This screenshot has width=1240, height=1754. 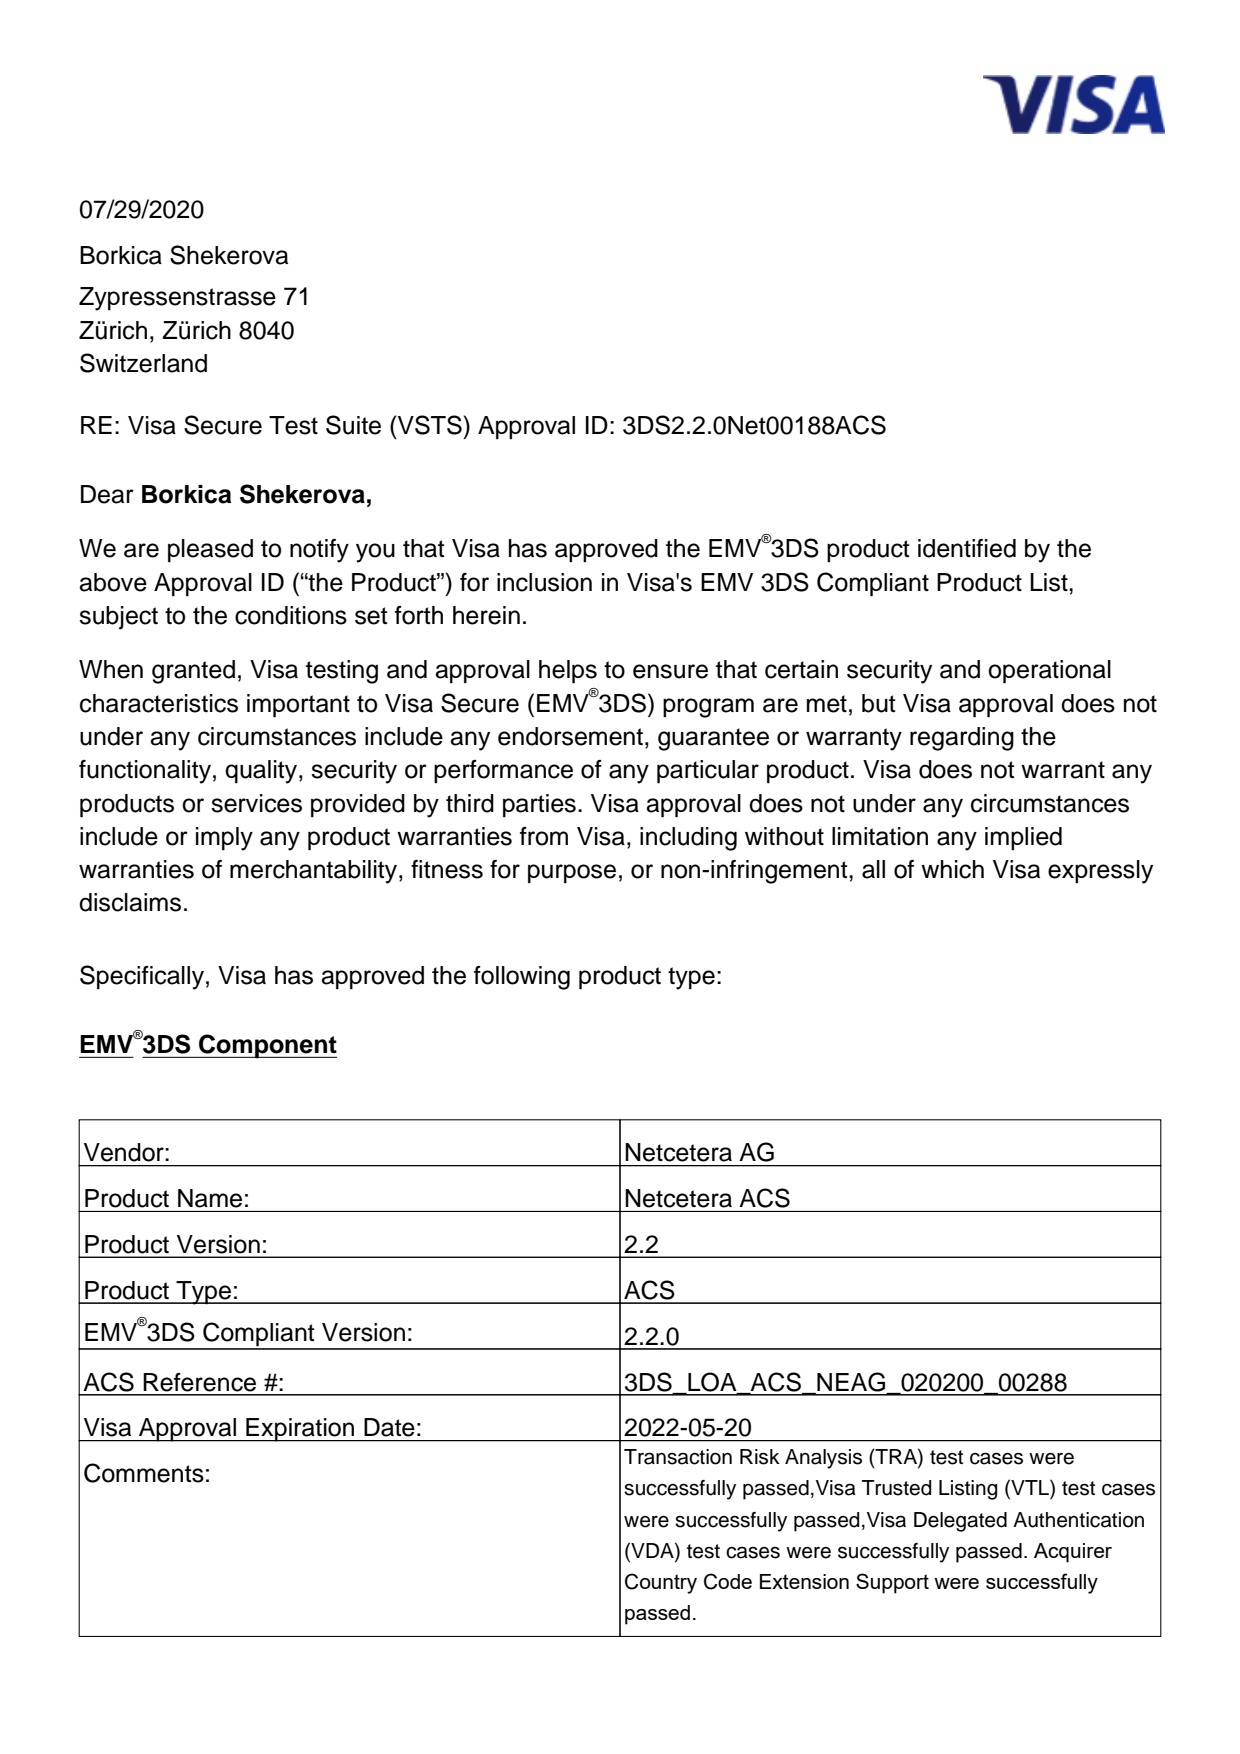 I want to click on Country, so click(x=661, y=1583).
